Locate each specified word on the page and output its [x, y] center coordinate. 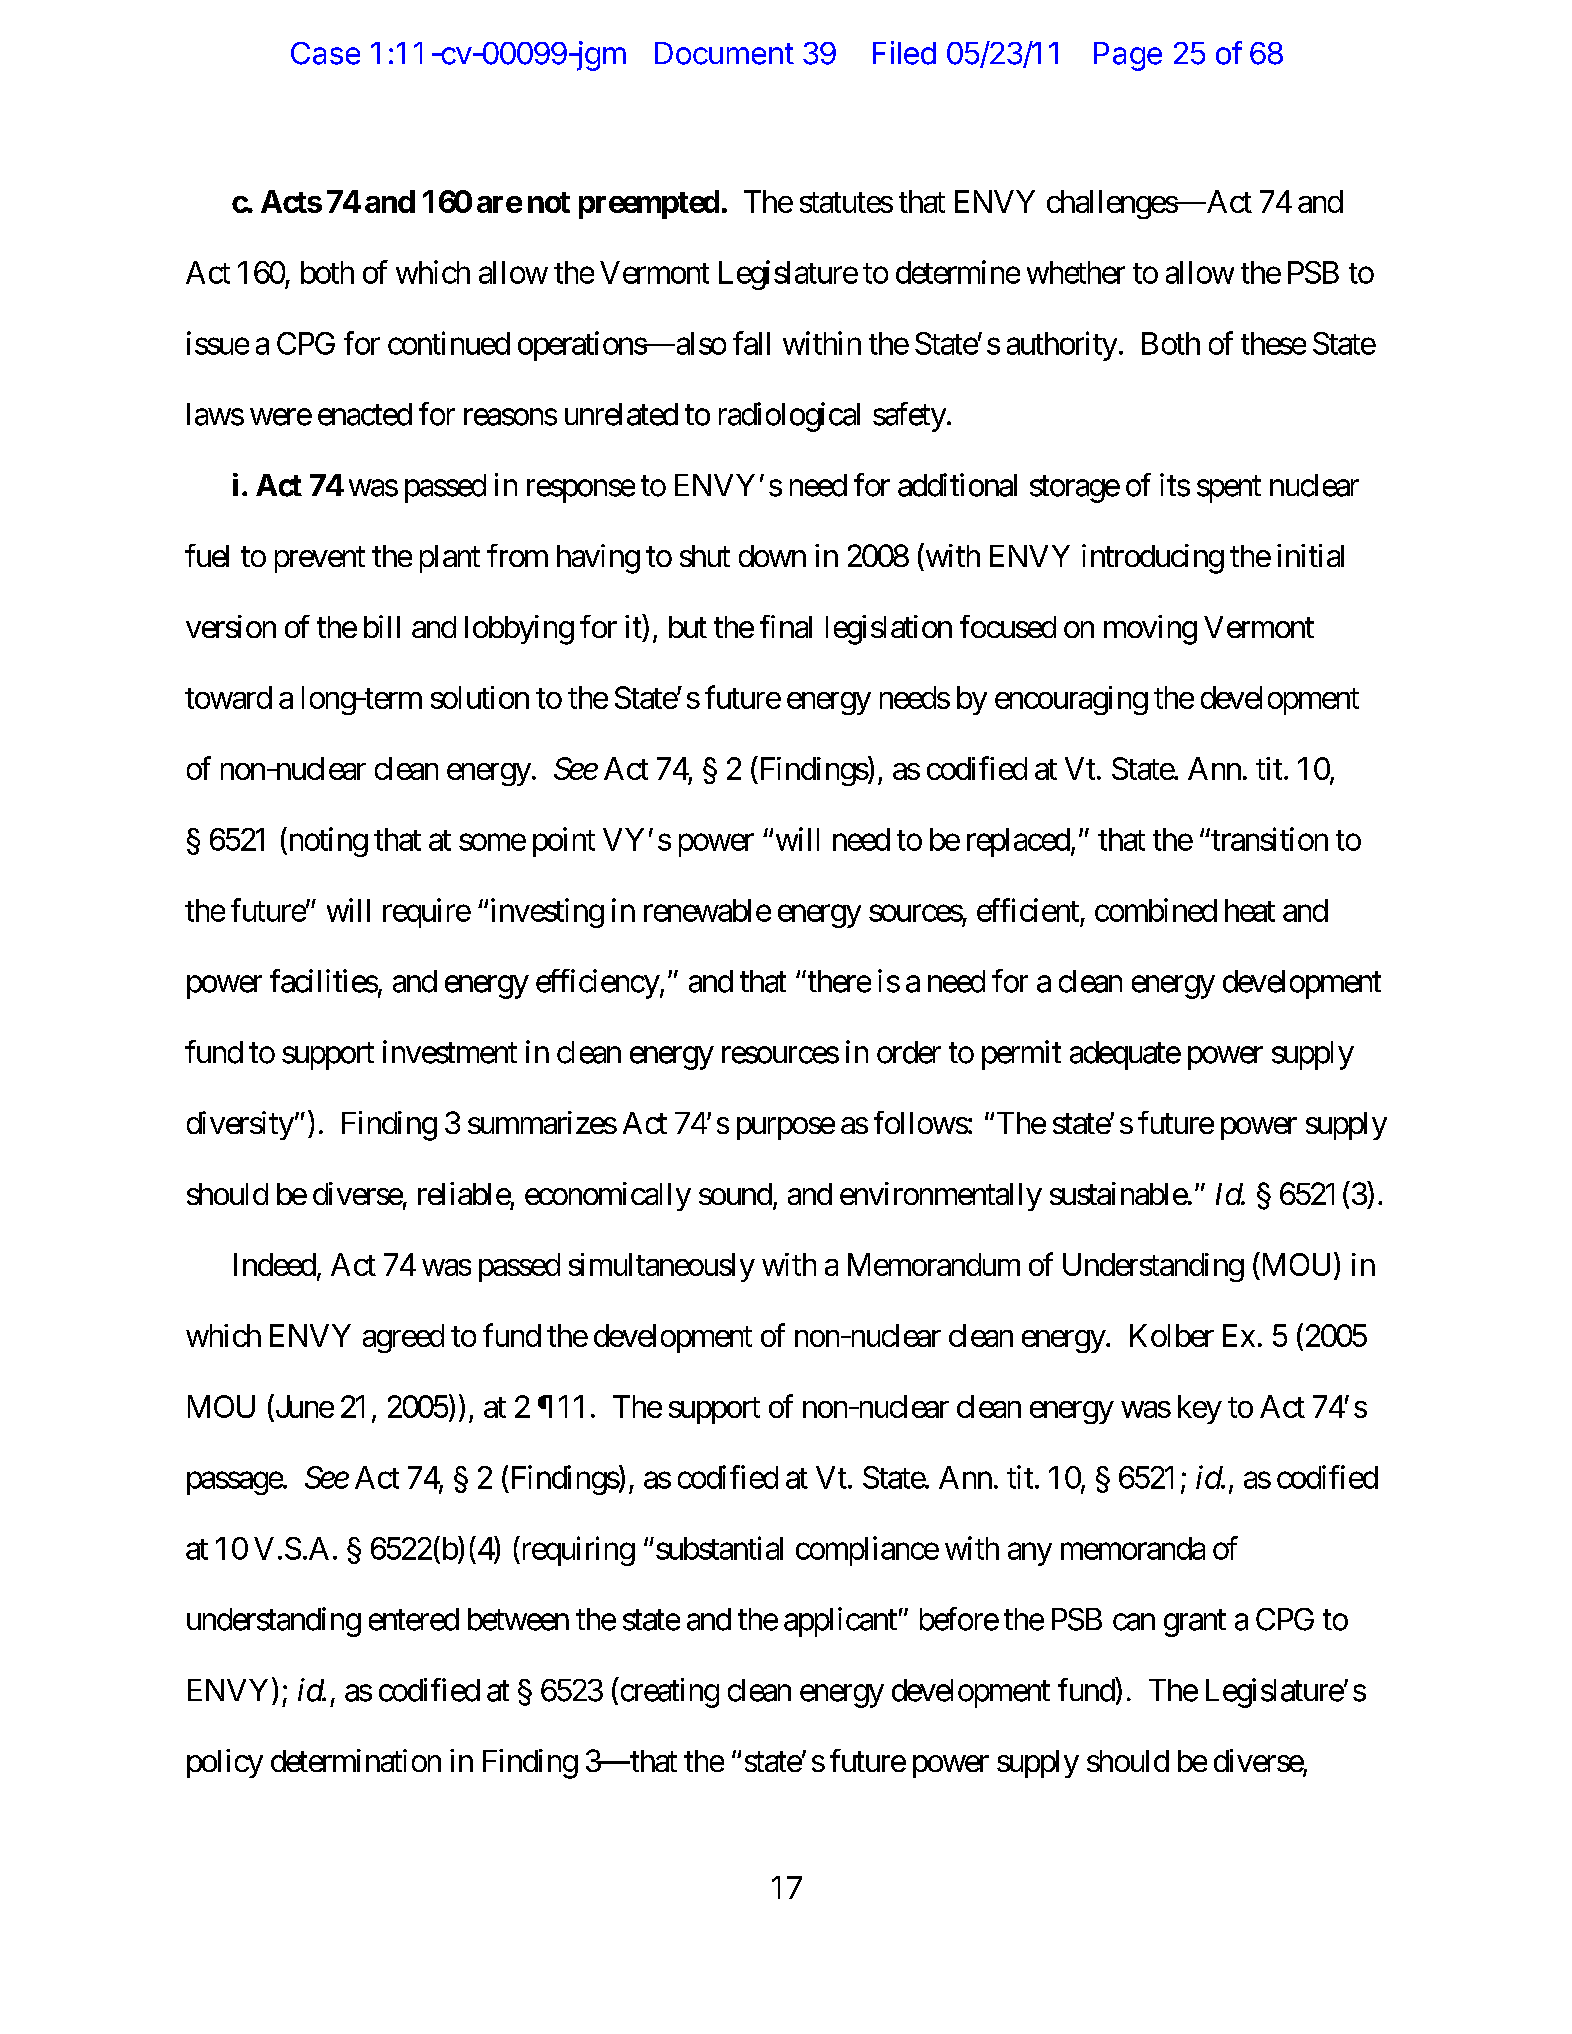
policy [225, 1763]
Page [1128, 56]
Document [724, 53]
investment [450, 1052]
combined [1156, 910]
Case [325, 53]
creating [668, 1693]
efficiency [598, 984]
